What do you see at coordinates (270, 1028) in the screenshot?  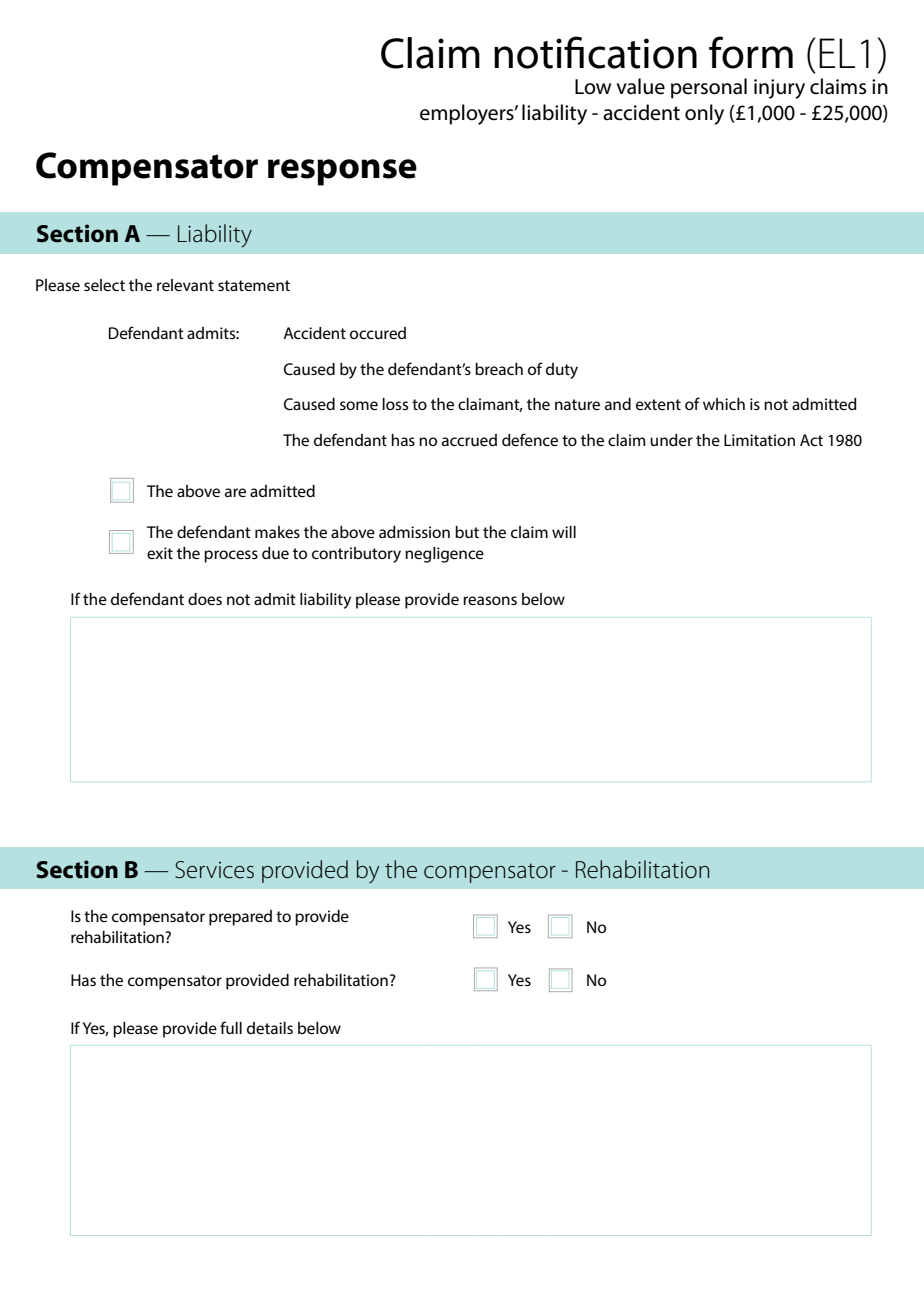 I see `details` at bounding box center [270, 1028].
